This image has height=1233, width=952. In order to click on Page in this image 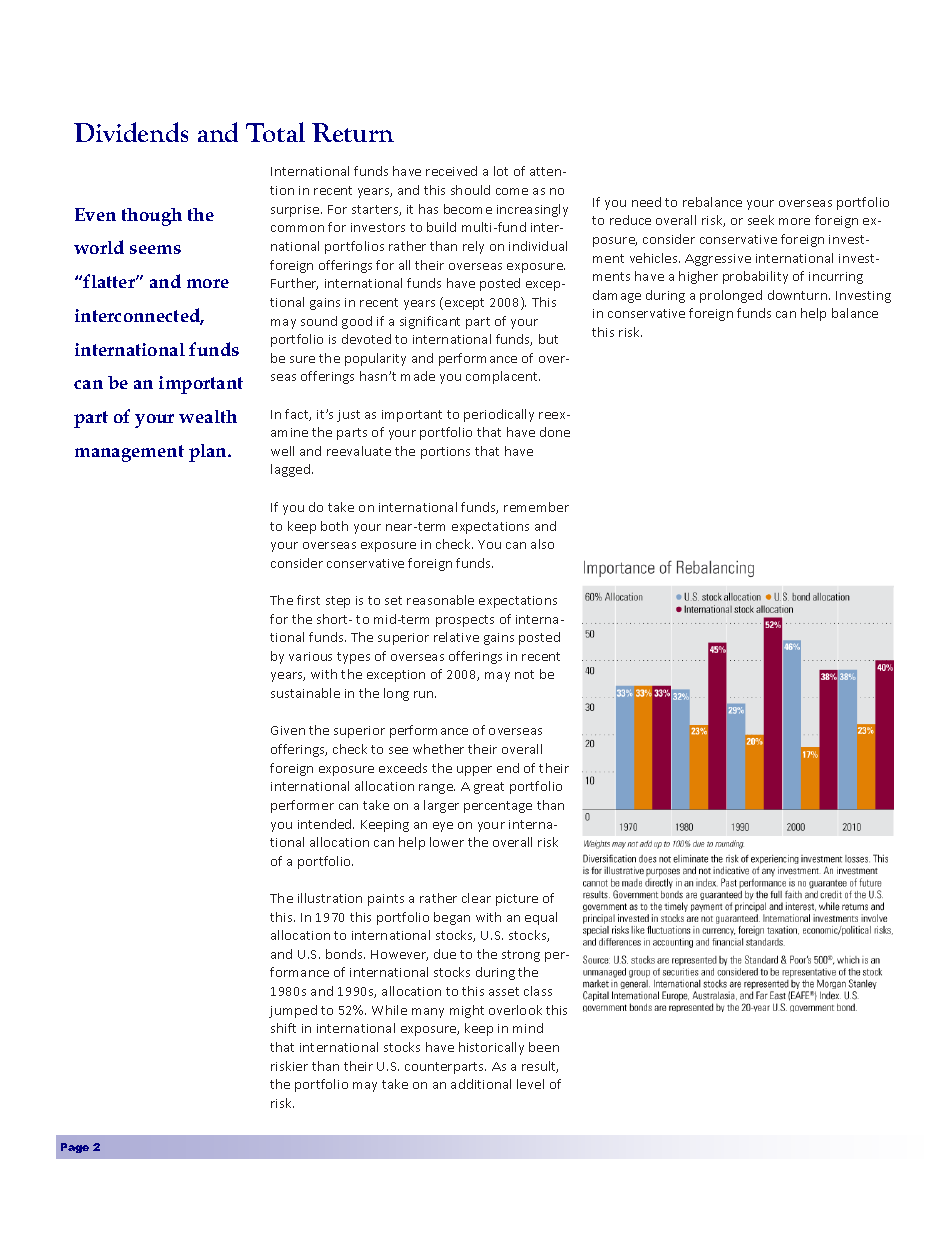, I will do `click(75, 1148)`.
